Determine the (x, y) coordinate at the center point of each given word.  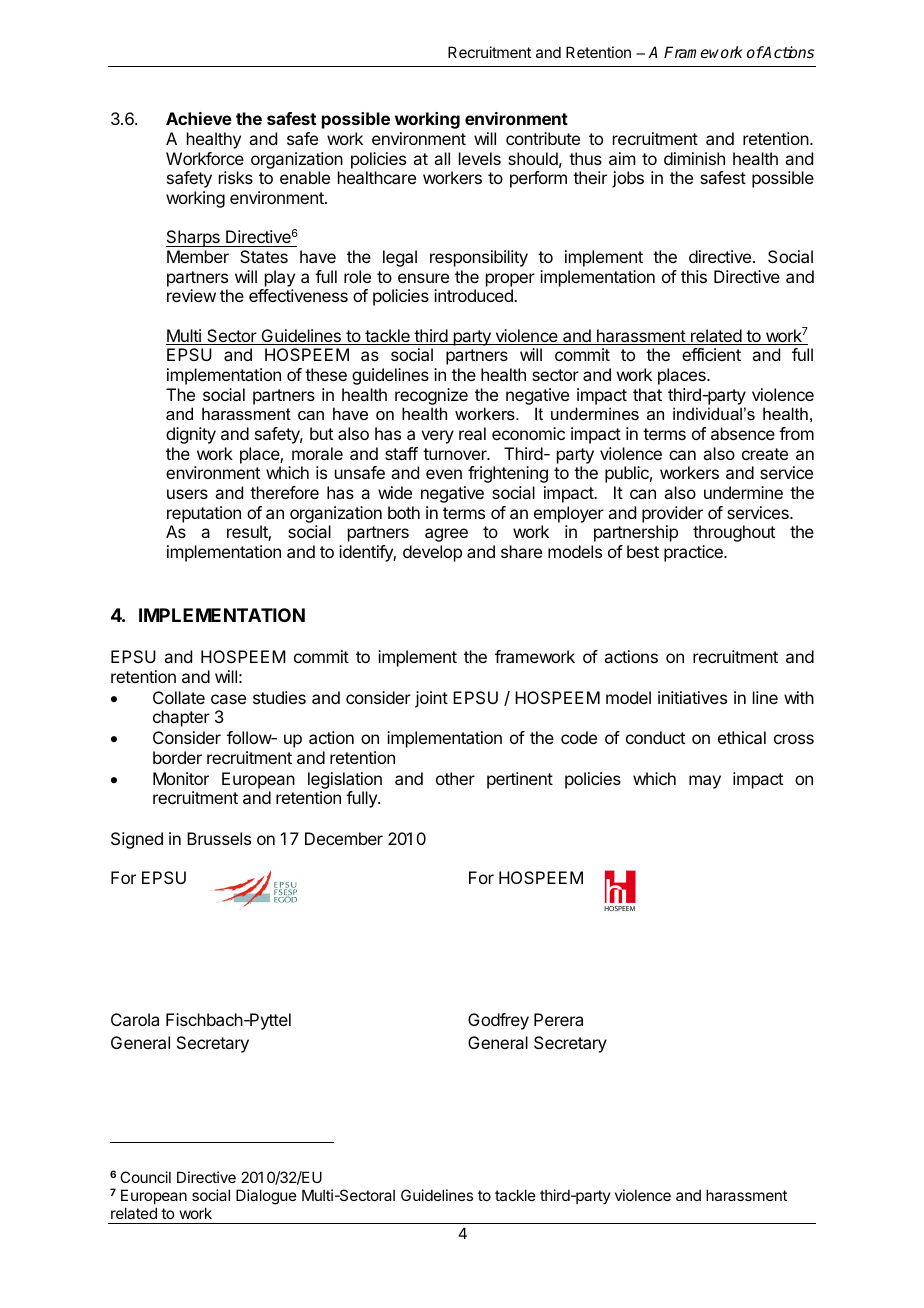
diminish (694, 158)
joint (431, 699)
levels (480, 158)
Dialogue (266, 1197)
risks (236, 177)
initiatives (692, 697)
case (228, 699)
